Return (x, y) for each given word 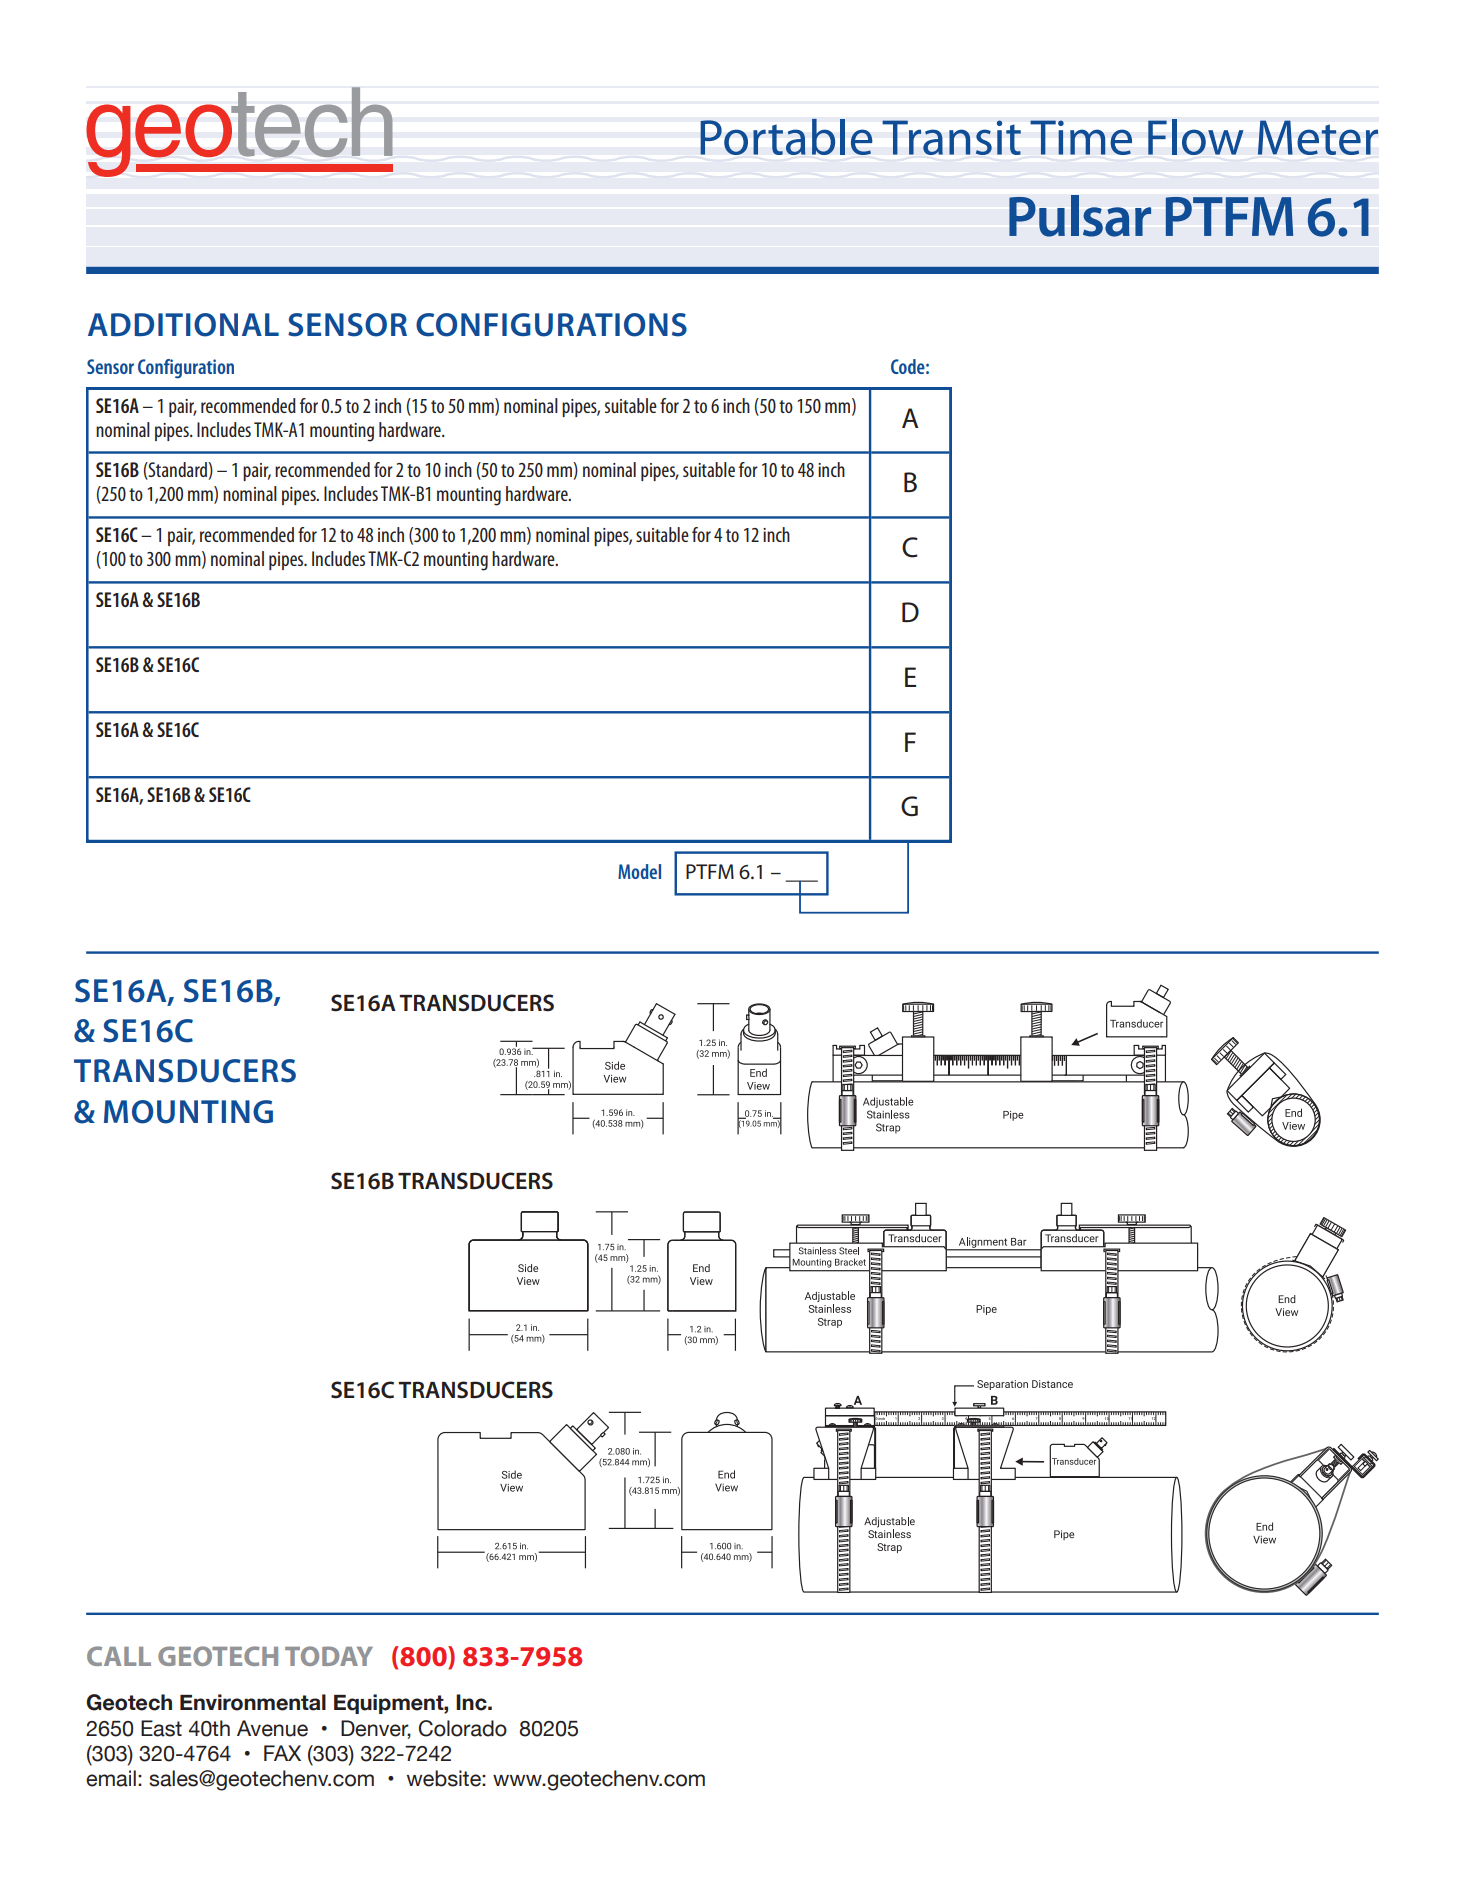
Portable (786, 137)
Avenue (272, 1728)
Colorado (463, 1728)
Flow (1196, 137)
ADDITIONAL (183, 325)
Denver (376, 1729)
